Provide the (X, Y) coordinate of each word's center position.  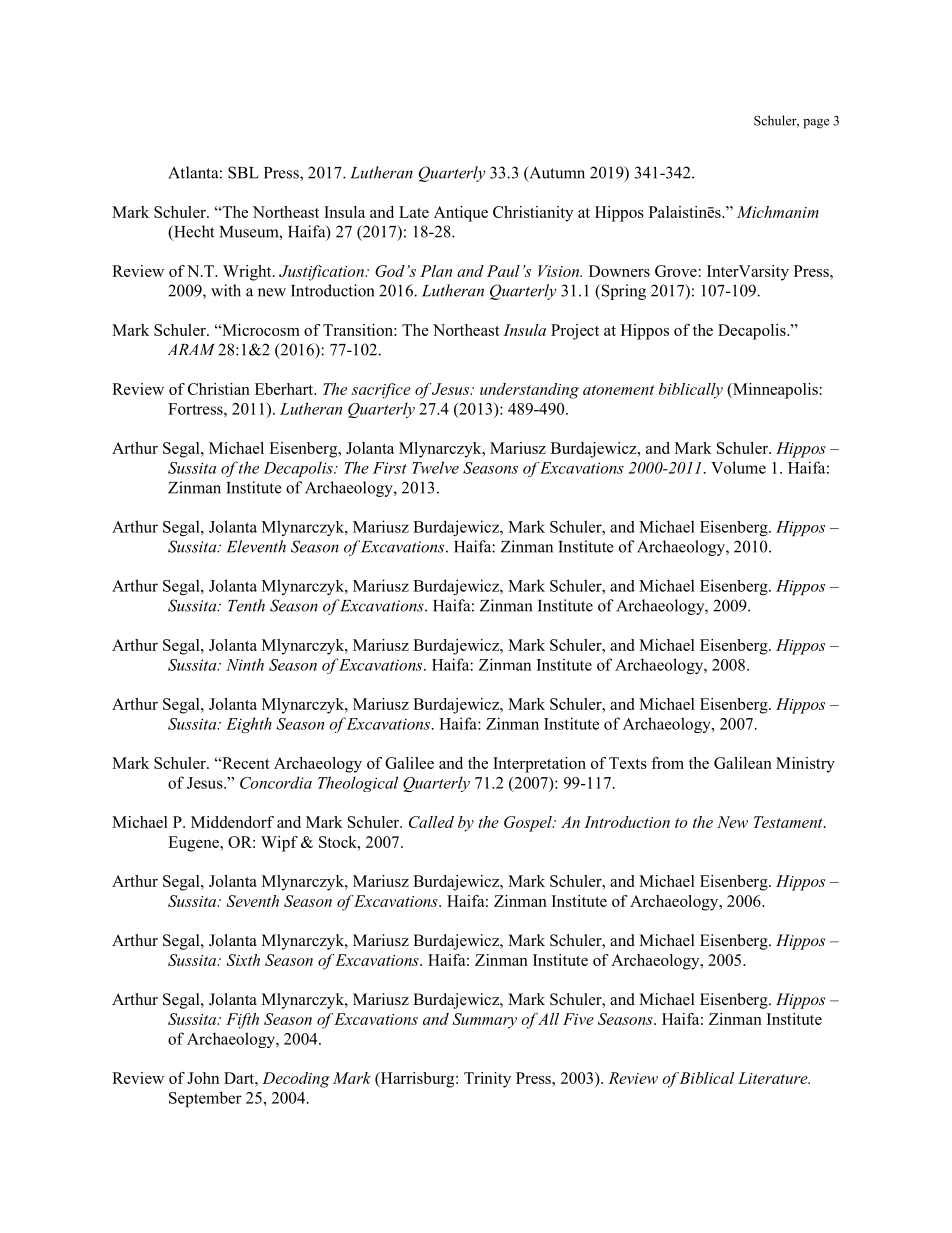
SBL (243, 172)
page (816, 124)
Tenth (246, 605)
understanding (529, 391)
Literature (774, 1078)
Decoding (296, 1080)
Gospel (529, 824)
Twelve (435, 467)
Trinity (487, 1080)
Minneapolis (774, 391)
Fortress (196, 409)
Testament (789, 822)
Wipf (279, 844)
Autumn (556, 173)
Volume (738, 467)
